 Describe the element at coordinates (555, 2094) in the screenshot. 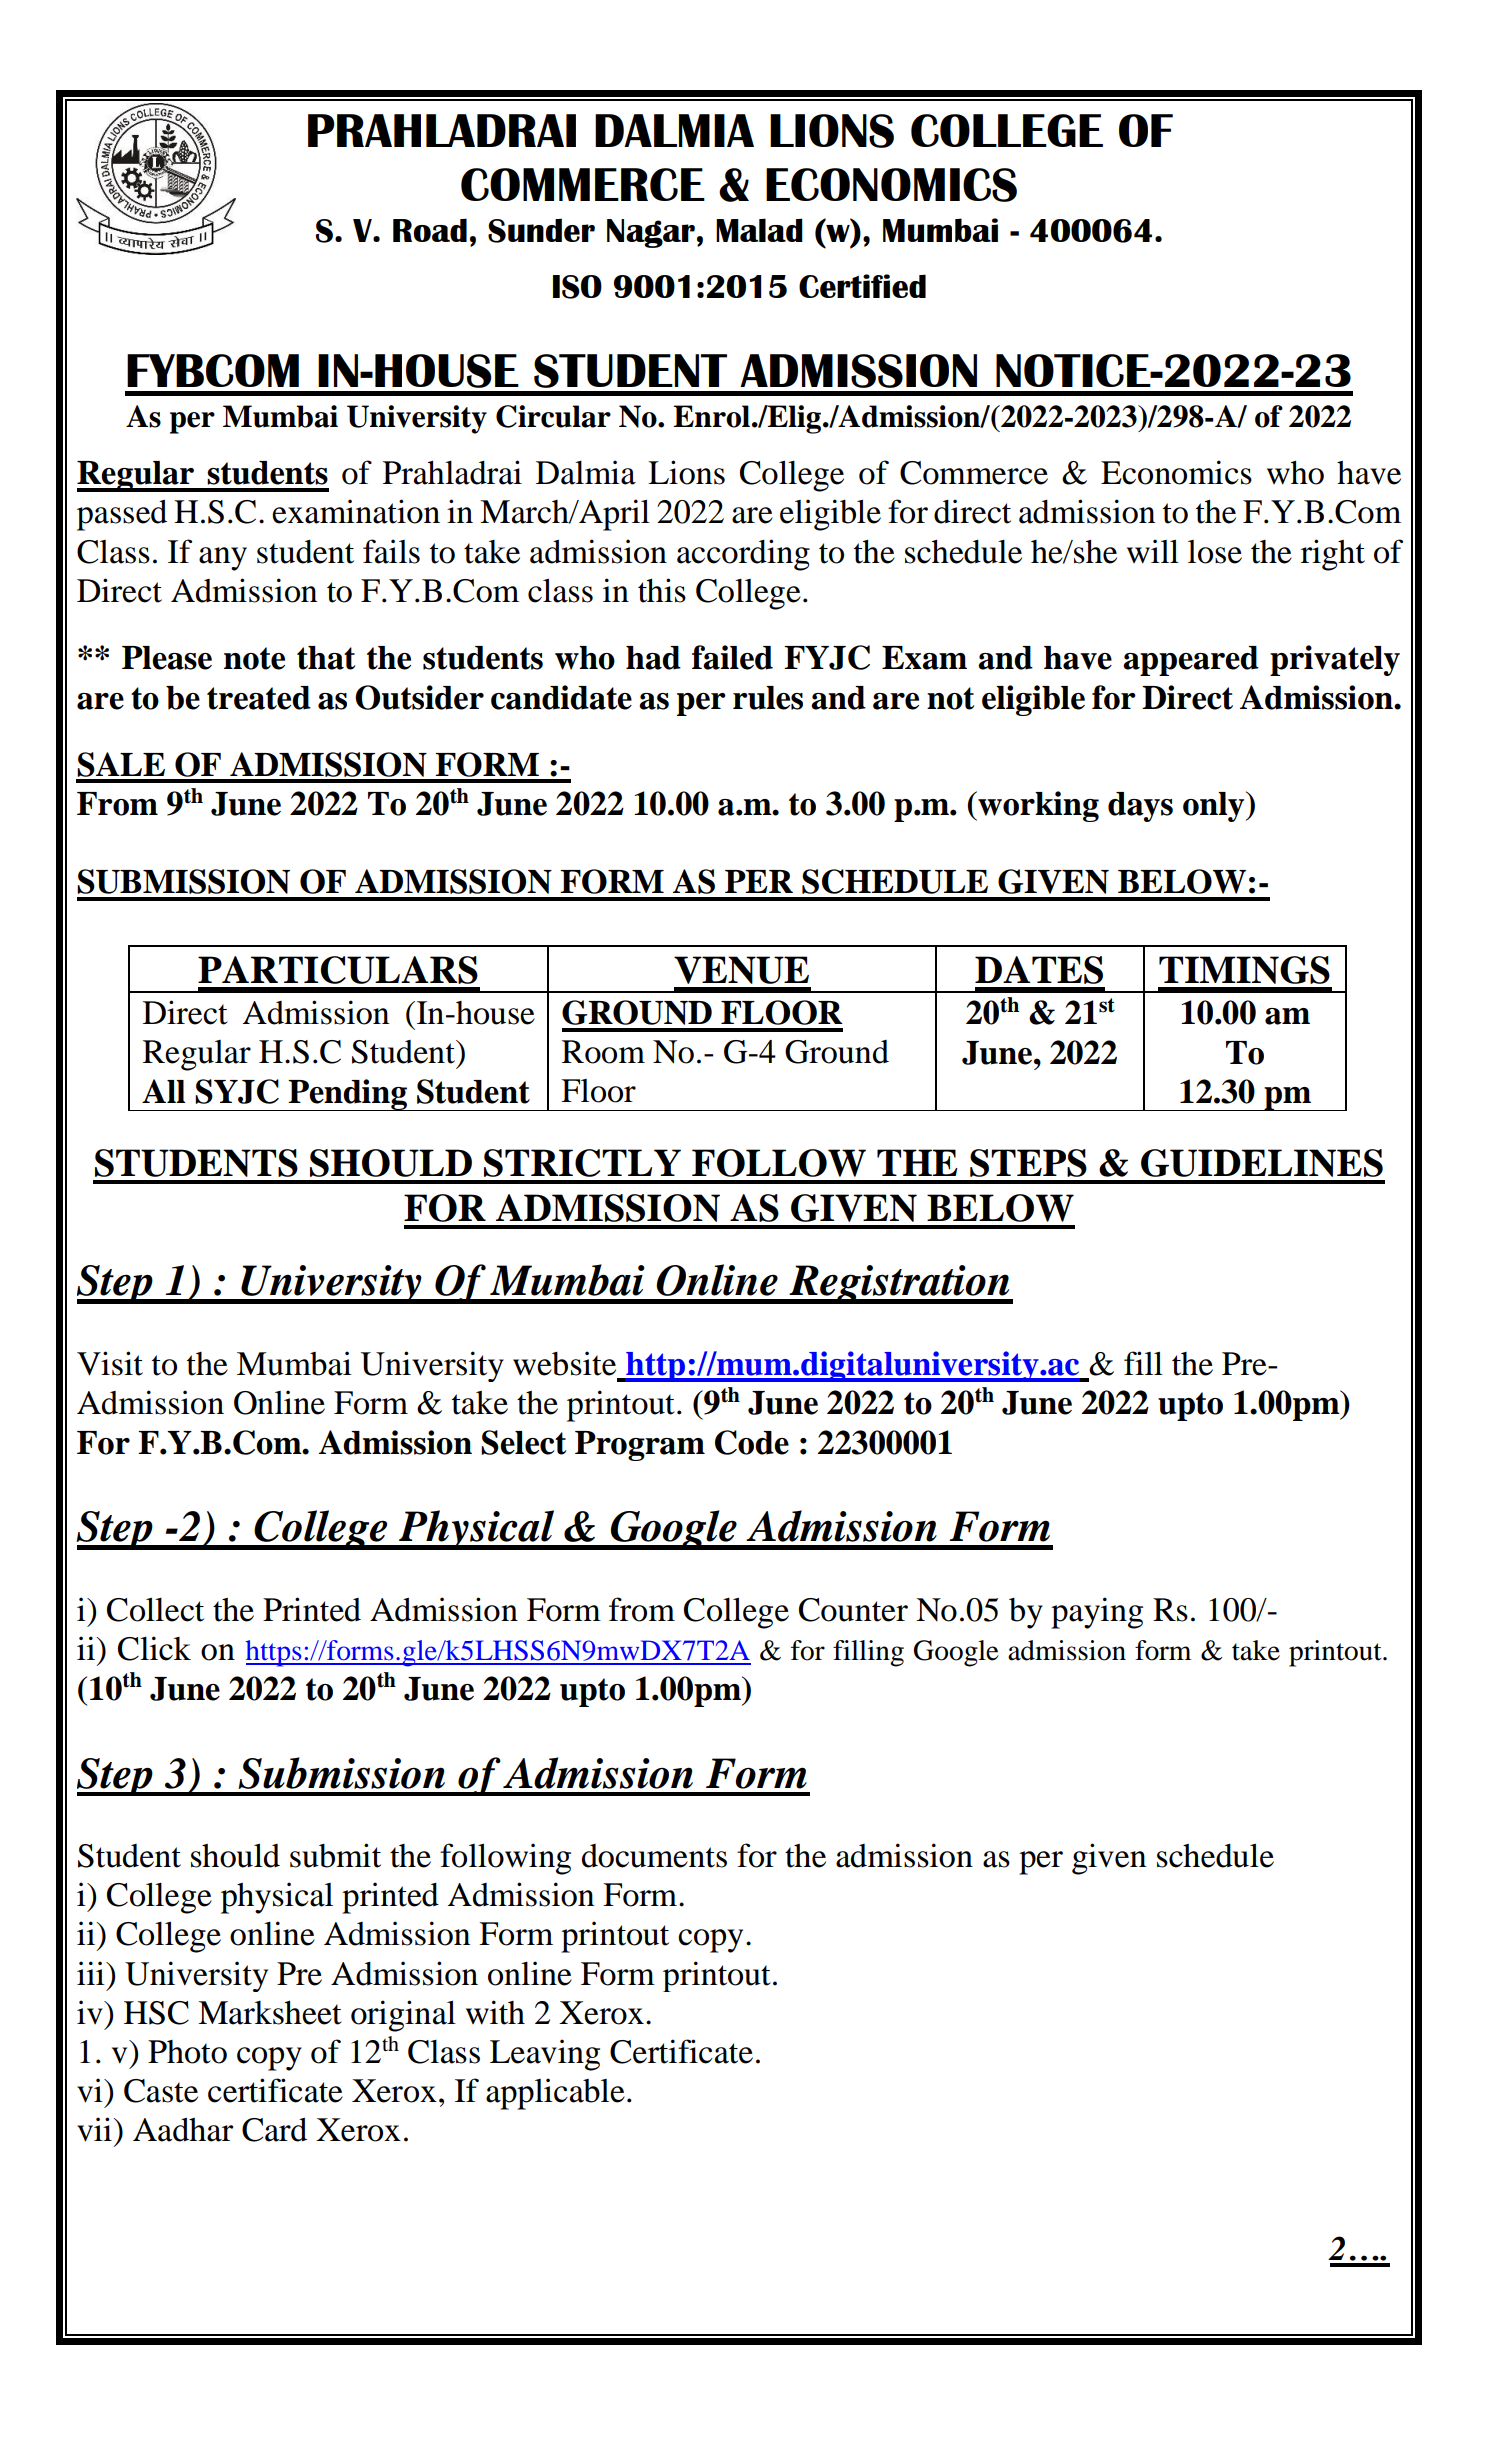

I see `applicable` at that location.
